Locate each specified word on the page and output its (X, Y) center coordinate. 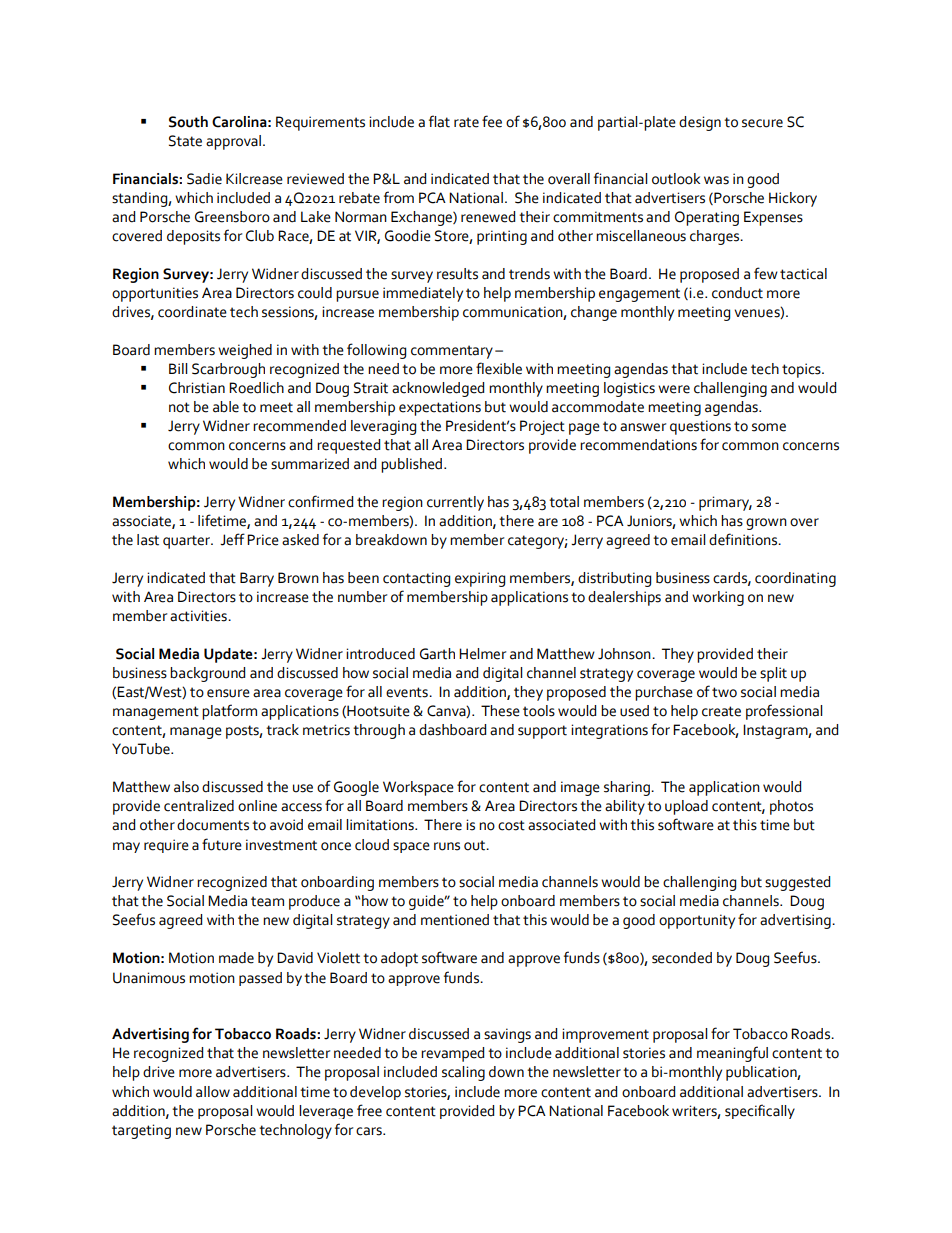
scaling (463, 1073)
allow (213, 1092)
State (185, 141)
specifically (760, 1111)
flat (439, 121)
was (716, 180)
